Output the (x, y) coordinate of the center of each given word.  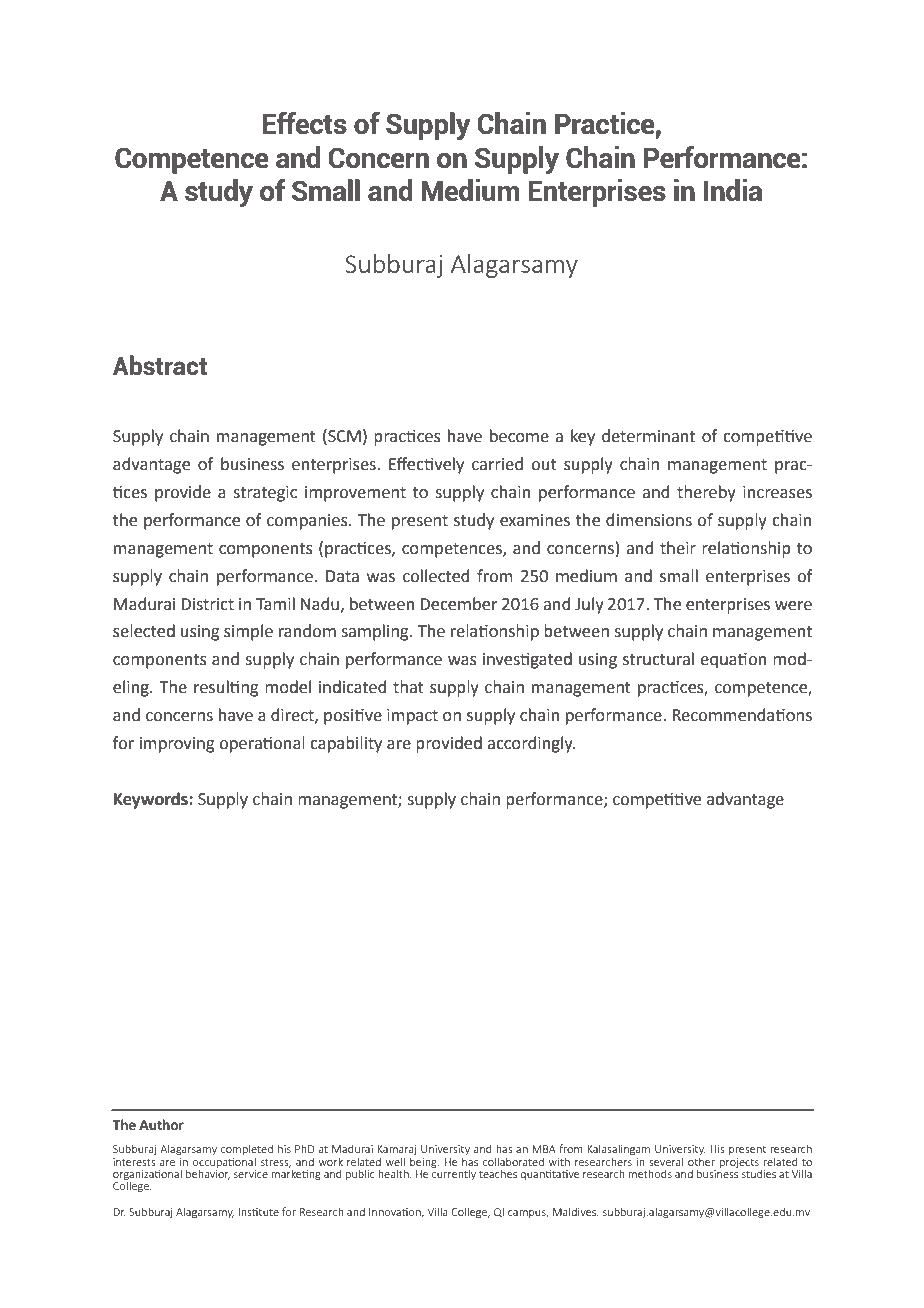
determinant (648, 436)
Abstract (160, 365)
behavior (208, 1173)
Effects (305, 123)
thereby (706, 493)
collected (436, 576)
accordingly (531, 744)
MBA (544, 1149)
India (733, 190)
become (519, 436)
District (207, 604)
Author (161, 1125)
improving (177, 745)
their (678, 548)
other (701, 1161)
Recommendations (742, 715)
